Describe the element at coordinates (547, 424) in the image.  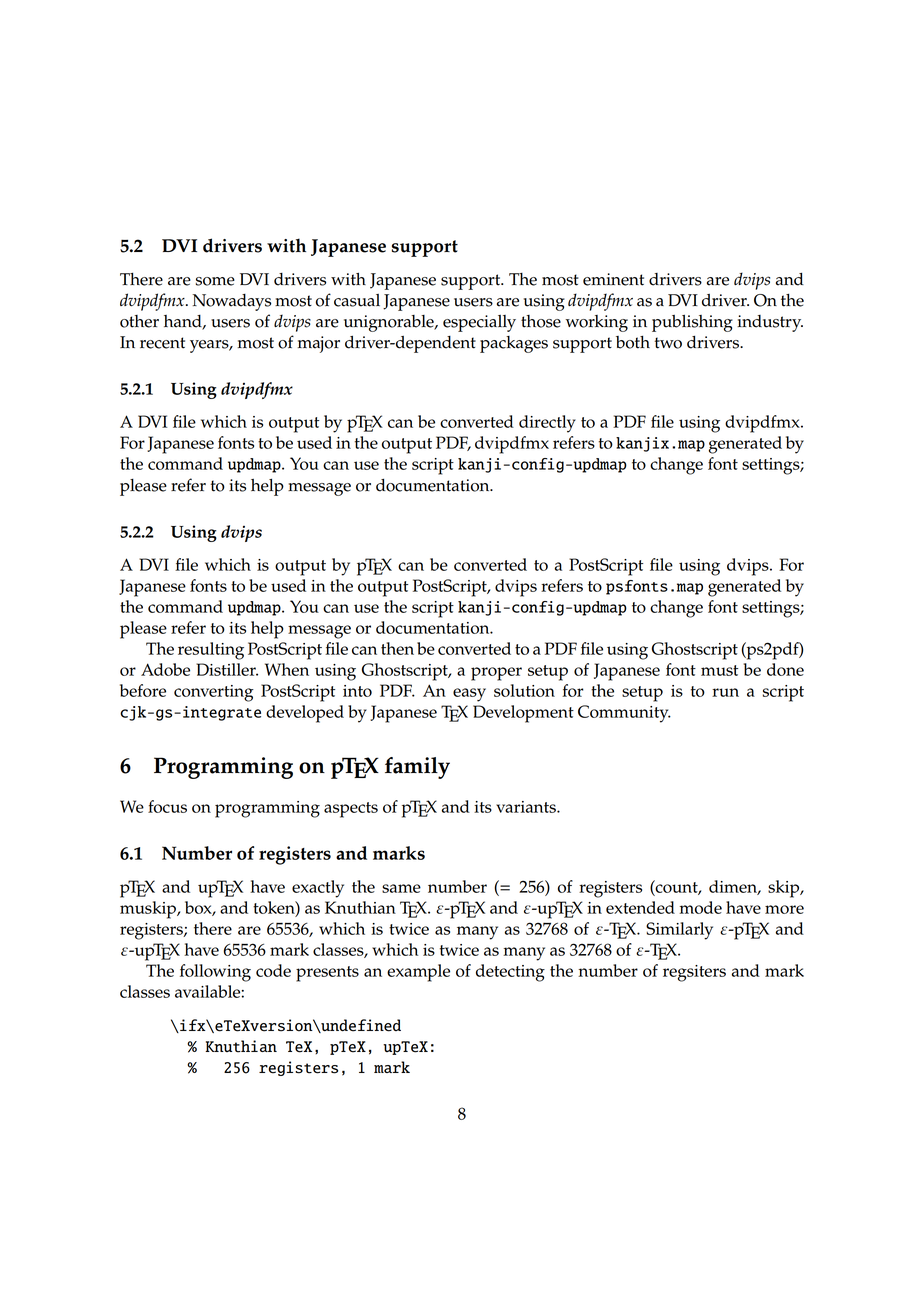
I see `directly` at that location.
